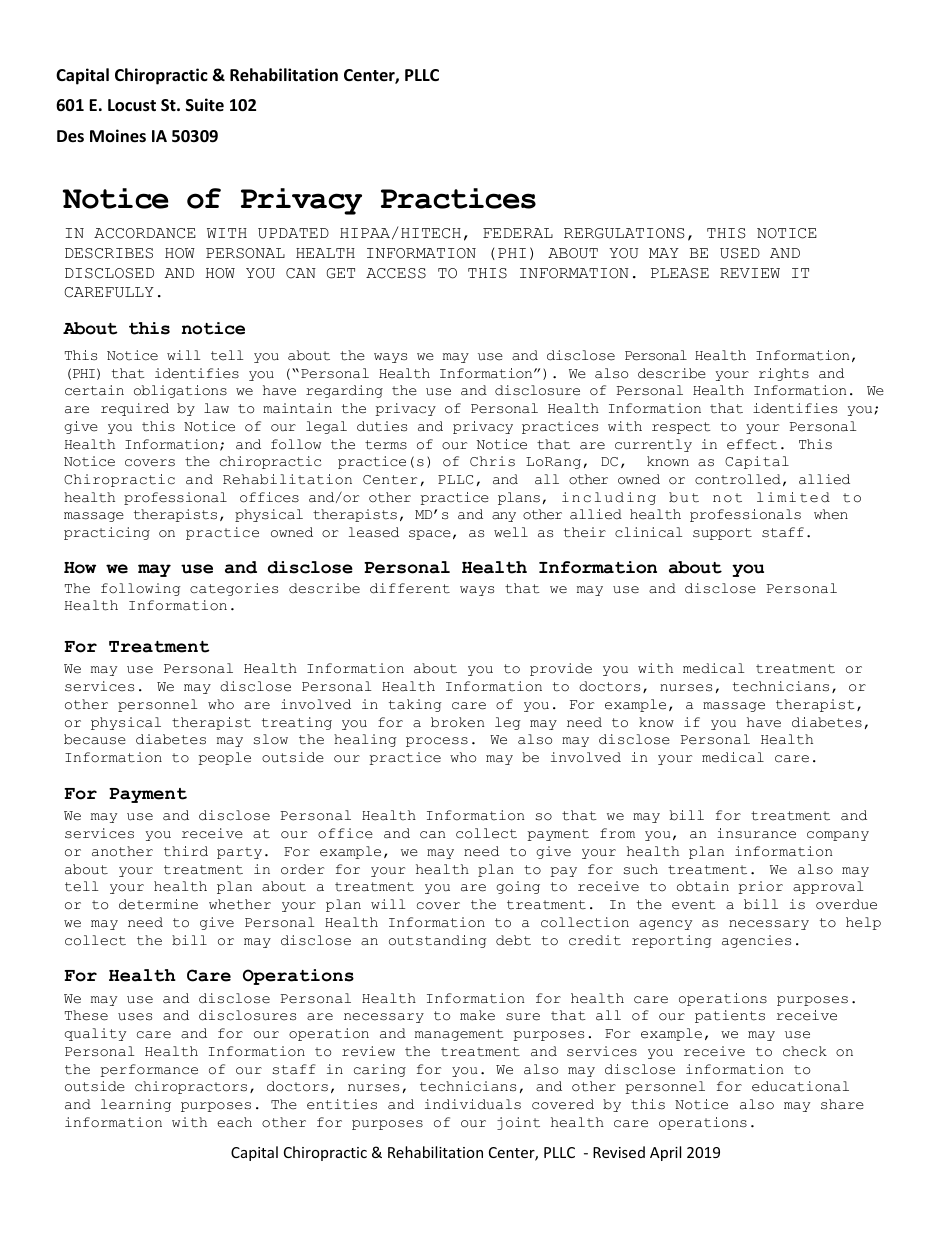 The image size is (952, 1233). I want to click on obligations, so click(180, 391).
